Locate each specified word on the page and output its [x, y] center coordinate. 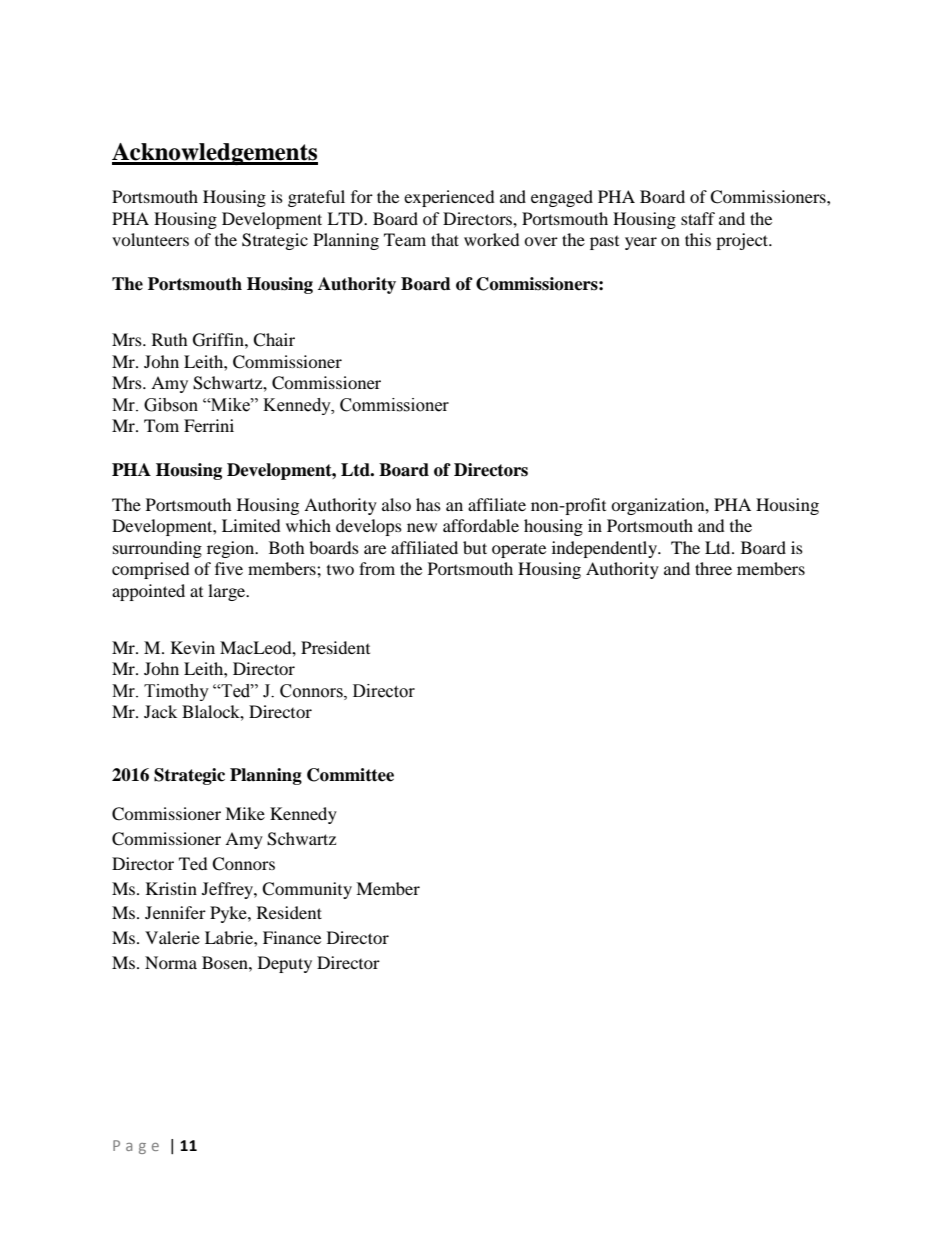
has [428, 504]
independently [606, 549]
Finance [292, 937]
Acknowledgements [215, 154]
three [713, 568]
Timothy [176, 692]
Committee [350, 775]
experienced [449, 198]
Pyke [229, 914]
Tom [161, 425]
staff [698, 218]
